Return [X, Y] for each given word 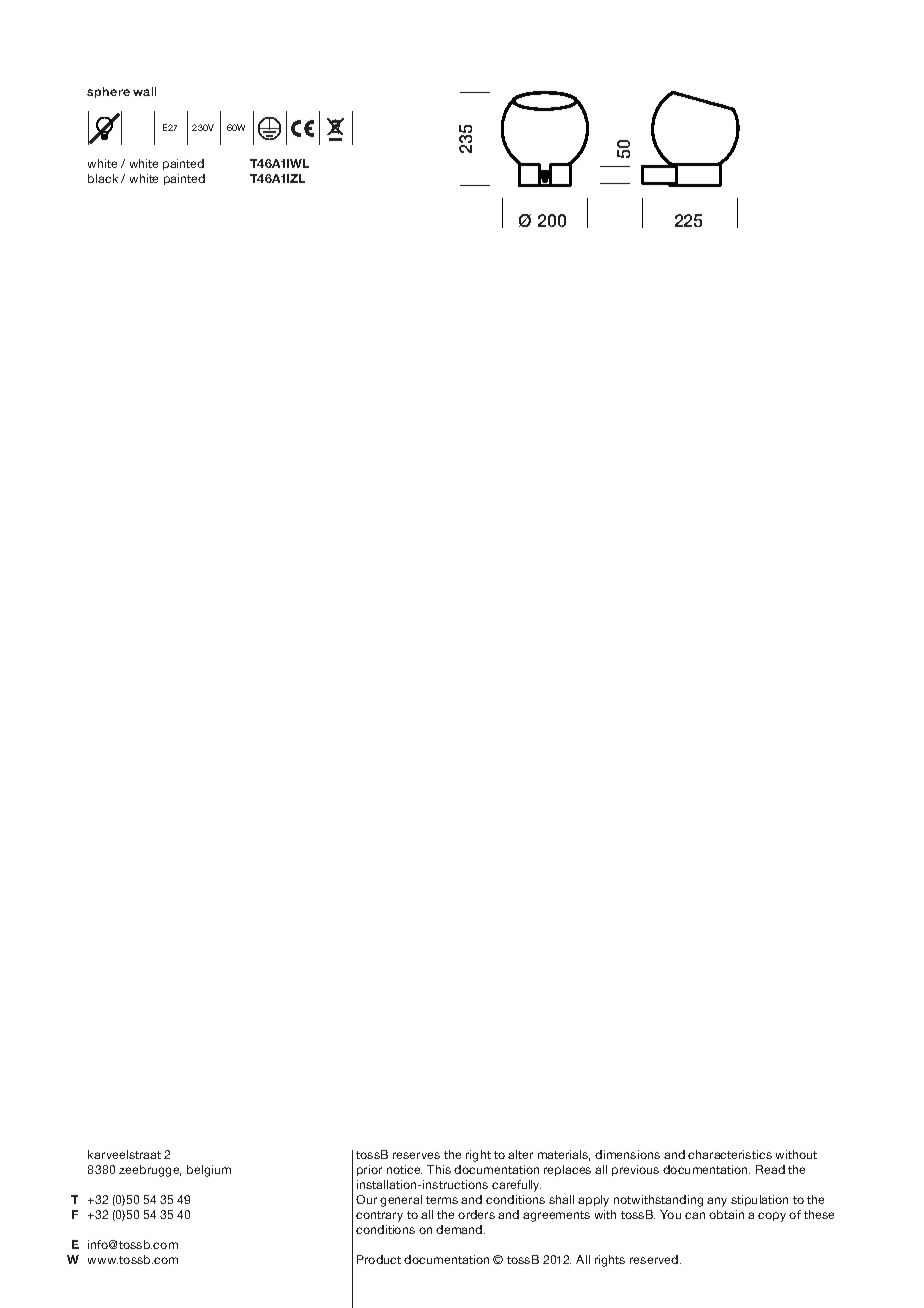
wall [144, 91]
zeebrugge [150, 1171]
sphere [108, 92]
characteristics [730, 1154]
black [103, 178]
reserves [416, 1155]
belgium [209, 1171]
